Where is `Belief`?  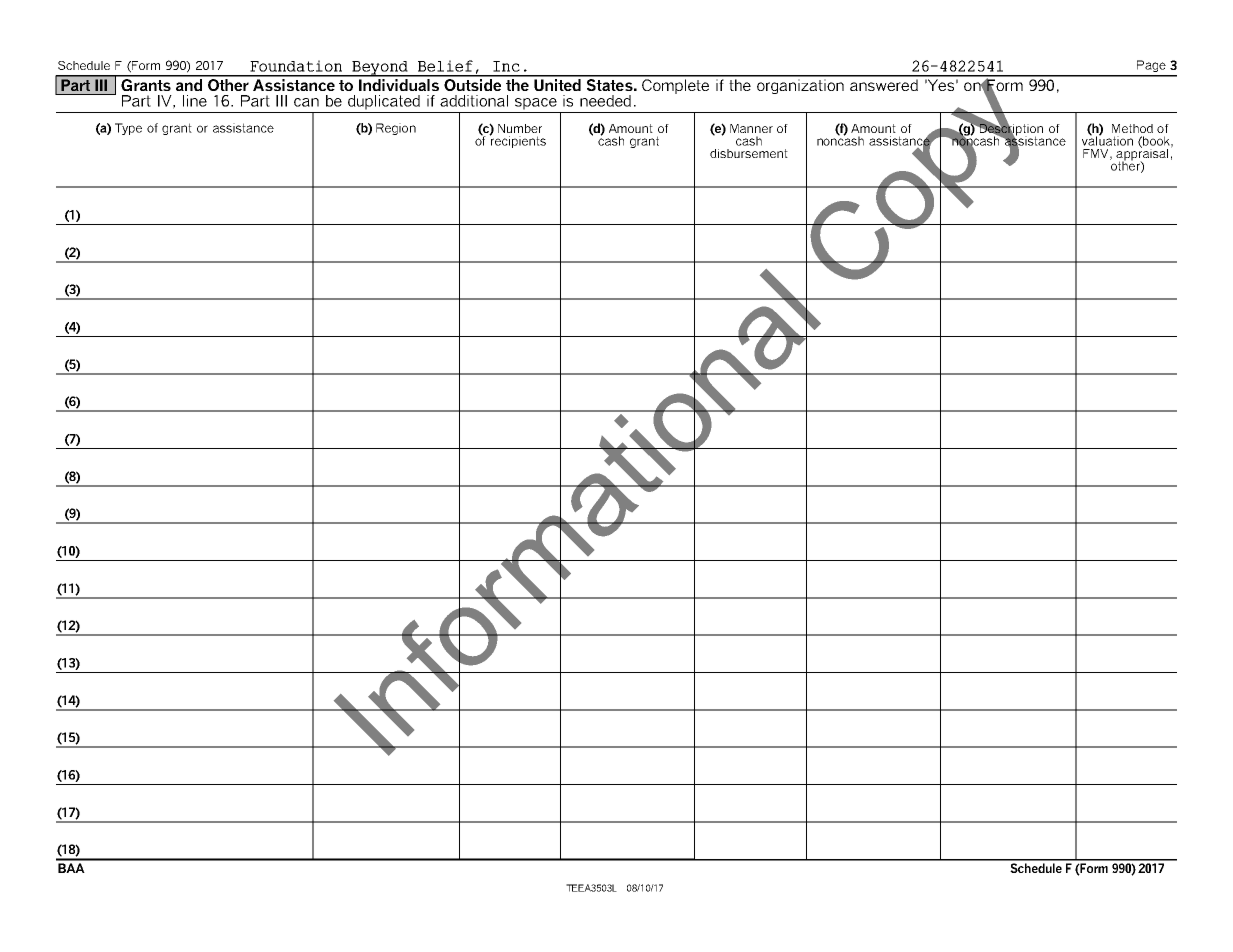 Belief is located at coordinates (445, 66).
